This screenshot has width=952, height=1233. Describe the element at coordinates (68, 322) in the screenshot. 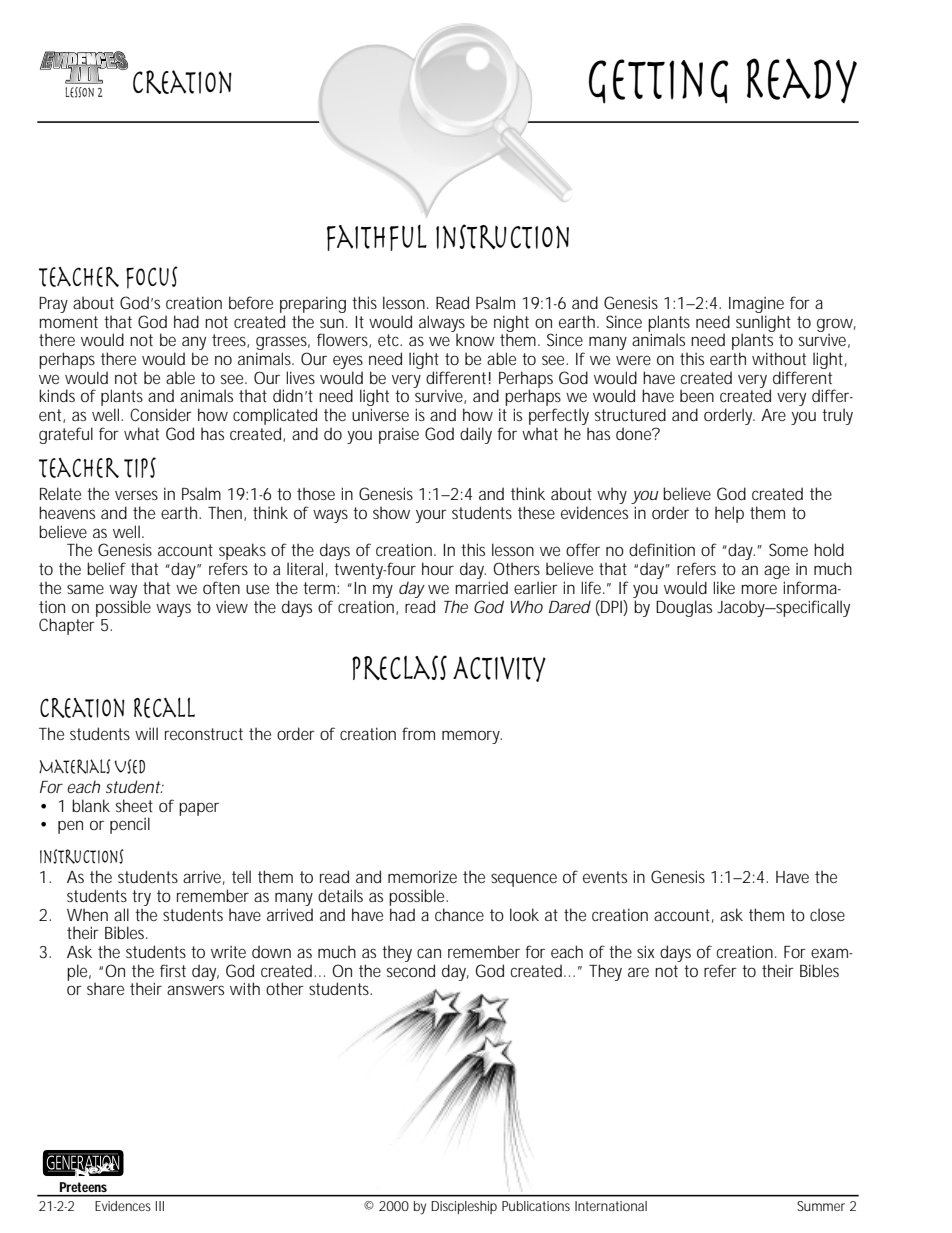

I see `moment` at that location.
